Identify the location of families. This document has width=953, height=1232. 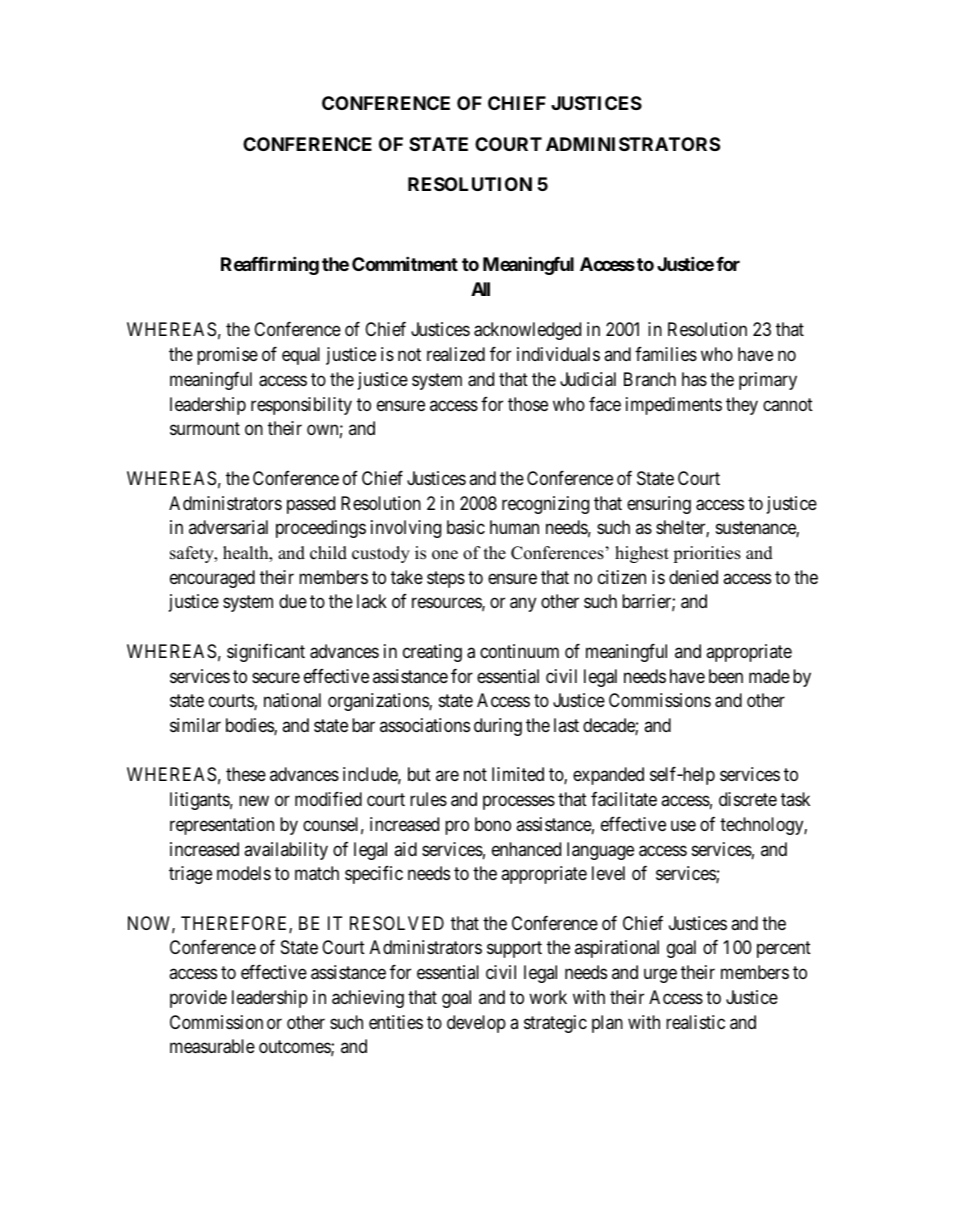
(666, 354).
